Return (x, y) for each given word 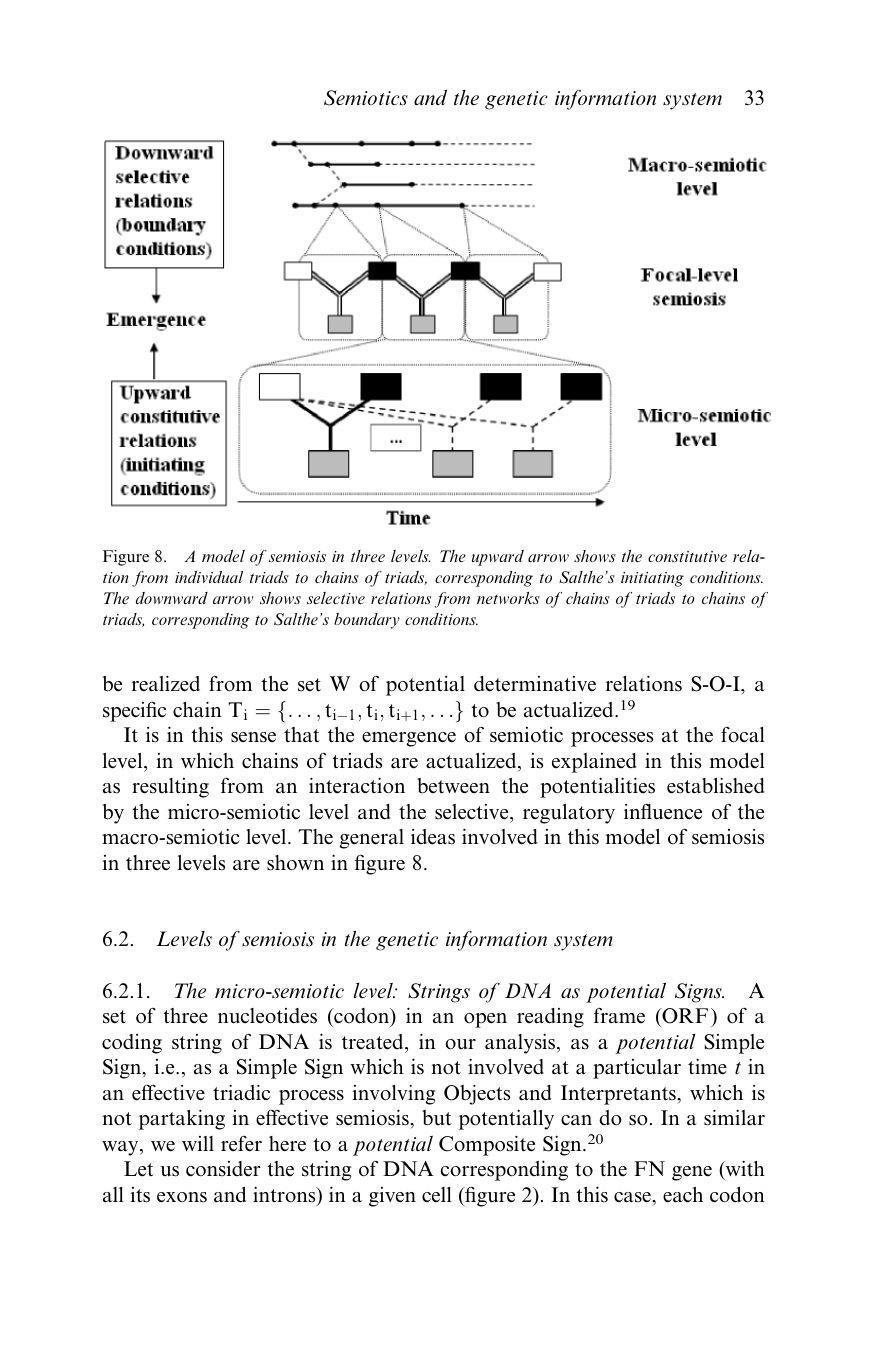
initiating (652, 579)
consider (223, 1169)
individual (209, 577)
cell (437, 1194)
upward (498, 558)
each (683, 1195)
